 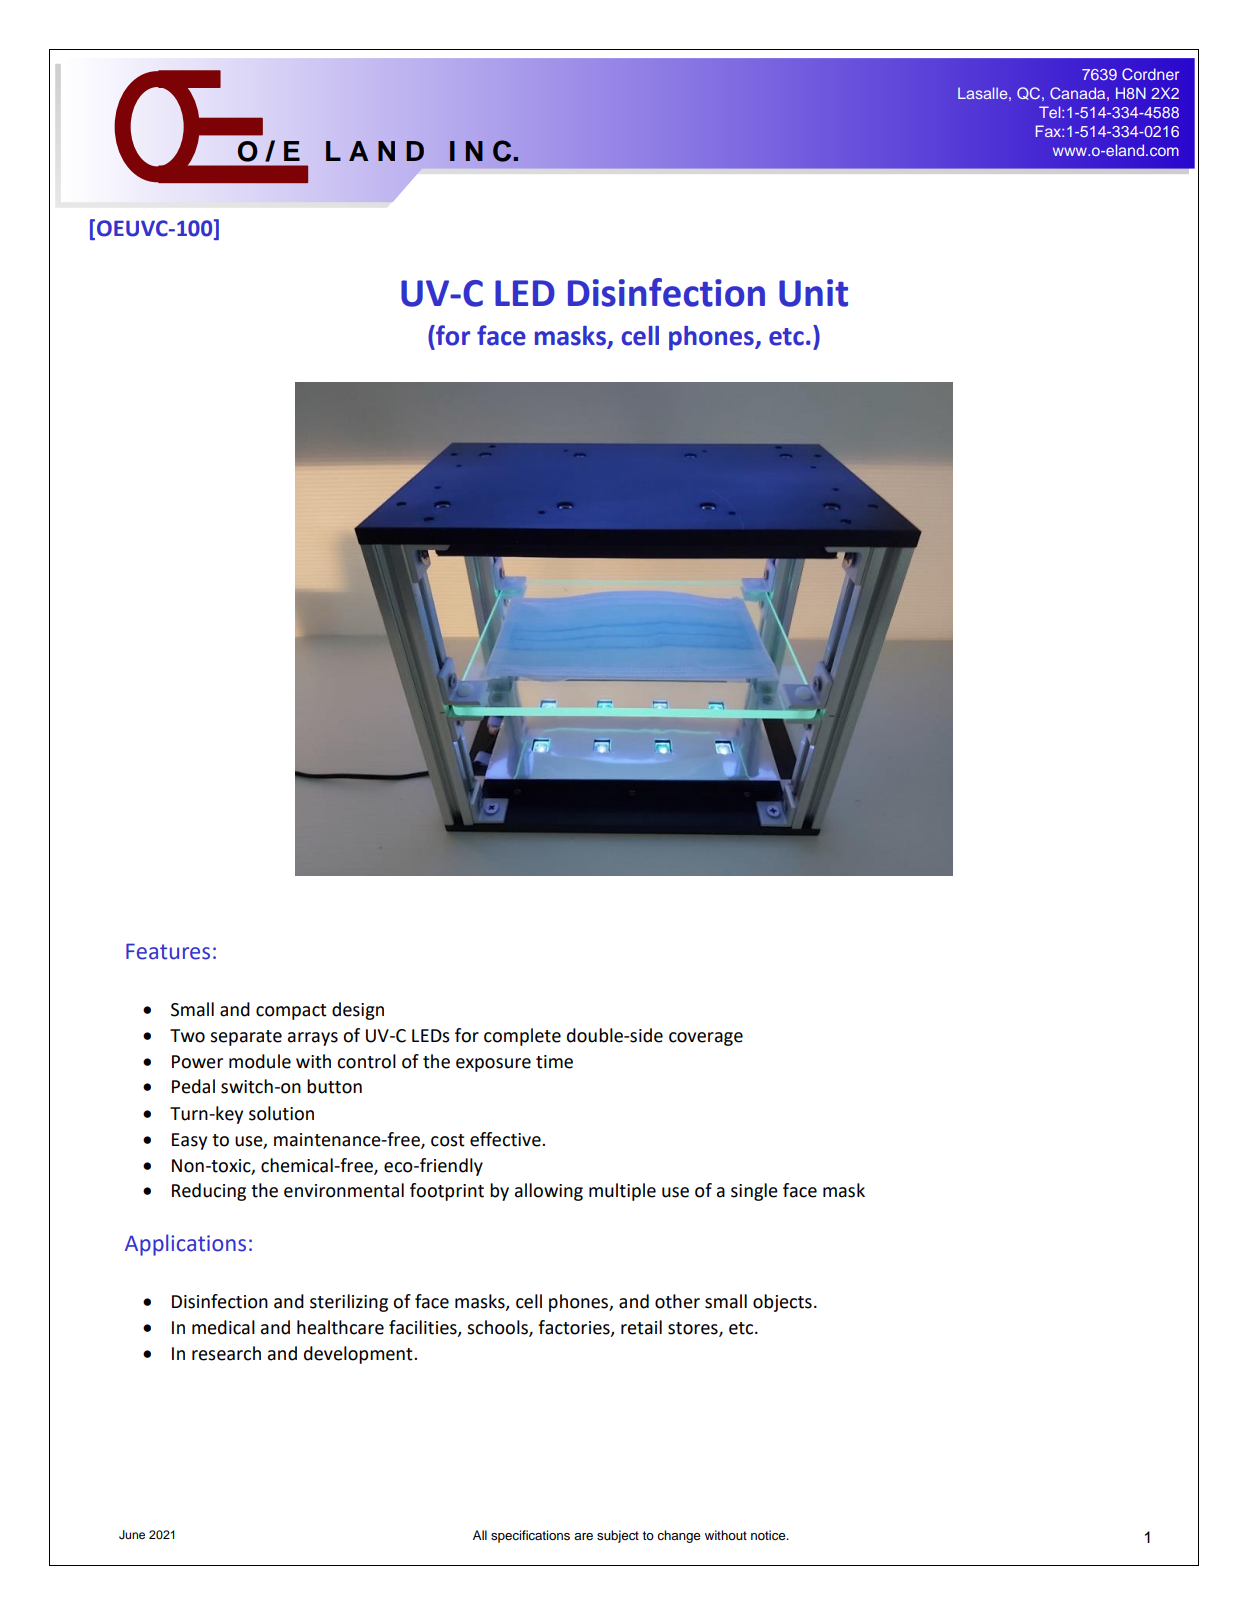 What do you see at coordinates (554, 1062) in the document?
I see `time` at bounding box center [554, 1062].
